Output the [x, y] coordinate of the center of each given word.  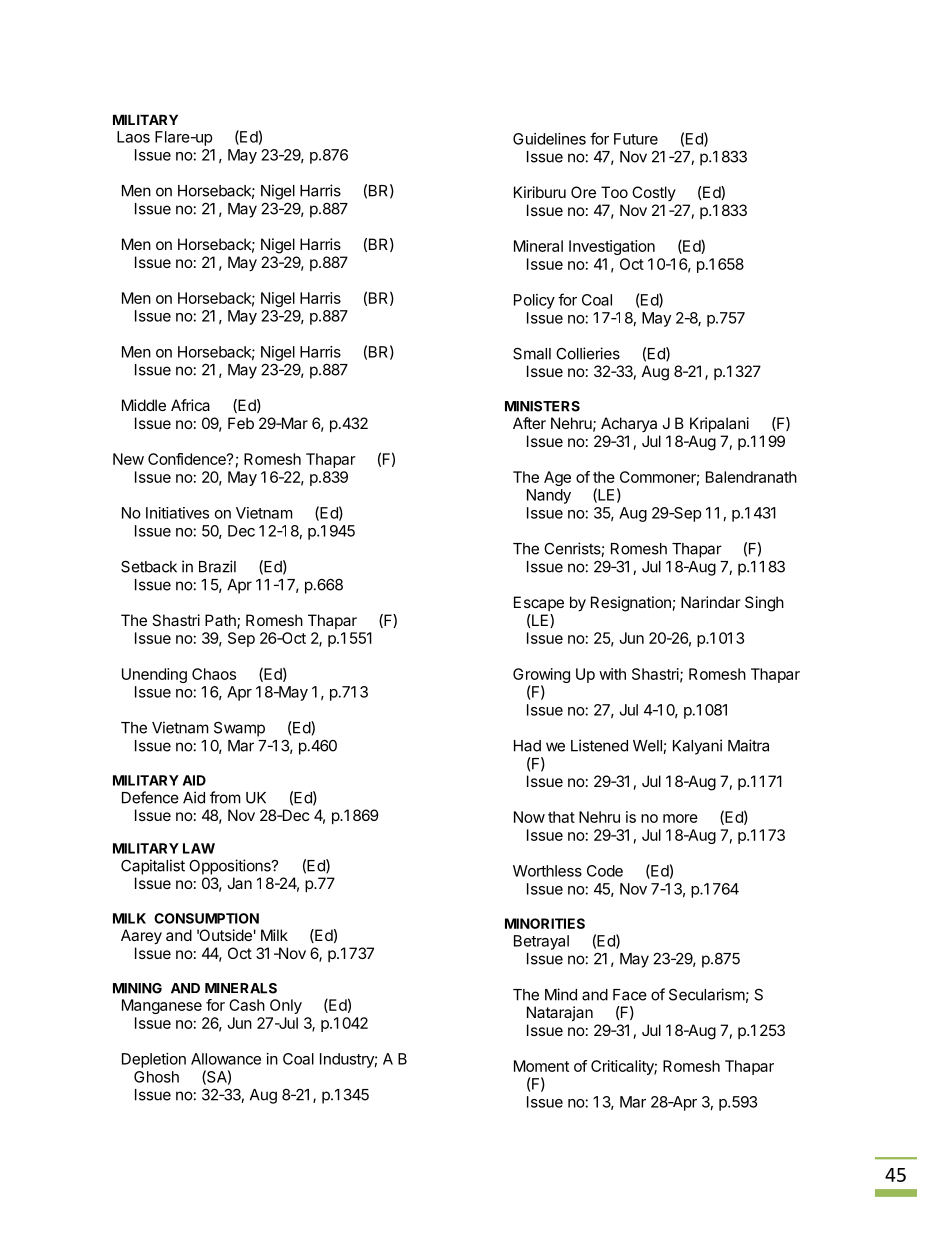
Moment [541, 1066]
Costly [654, 193]
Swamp [239, 729]
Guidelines [549, 139]
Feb [241, 423]
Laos [133, 137]
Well [648, 747]
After [529, 423]
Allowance [226, 1059]
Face [630, 995]
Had [527, 746]
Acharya [629, 424]
